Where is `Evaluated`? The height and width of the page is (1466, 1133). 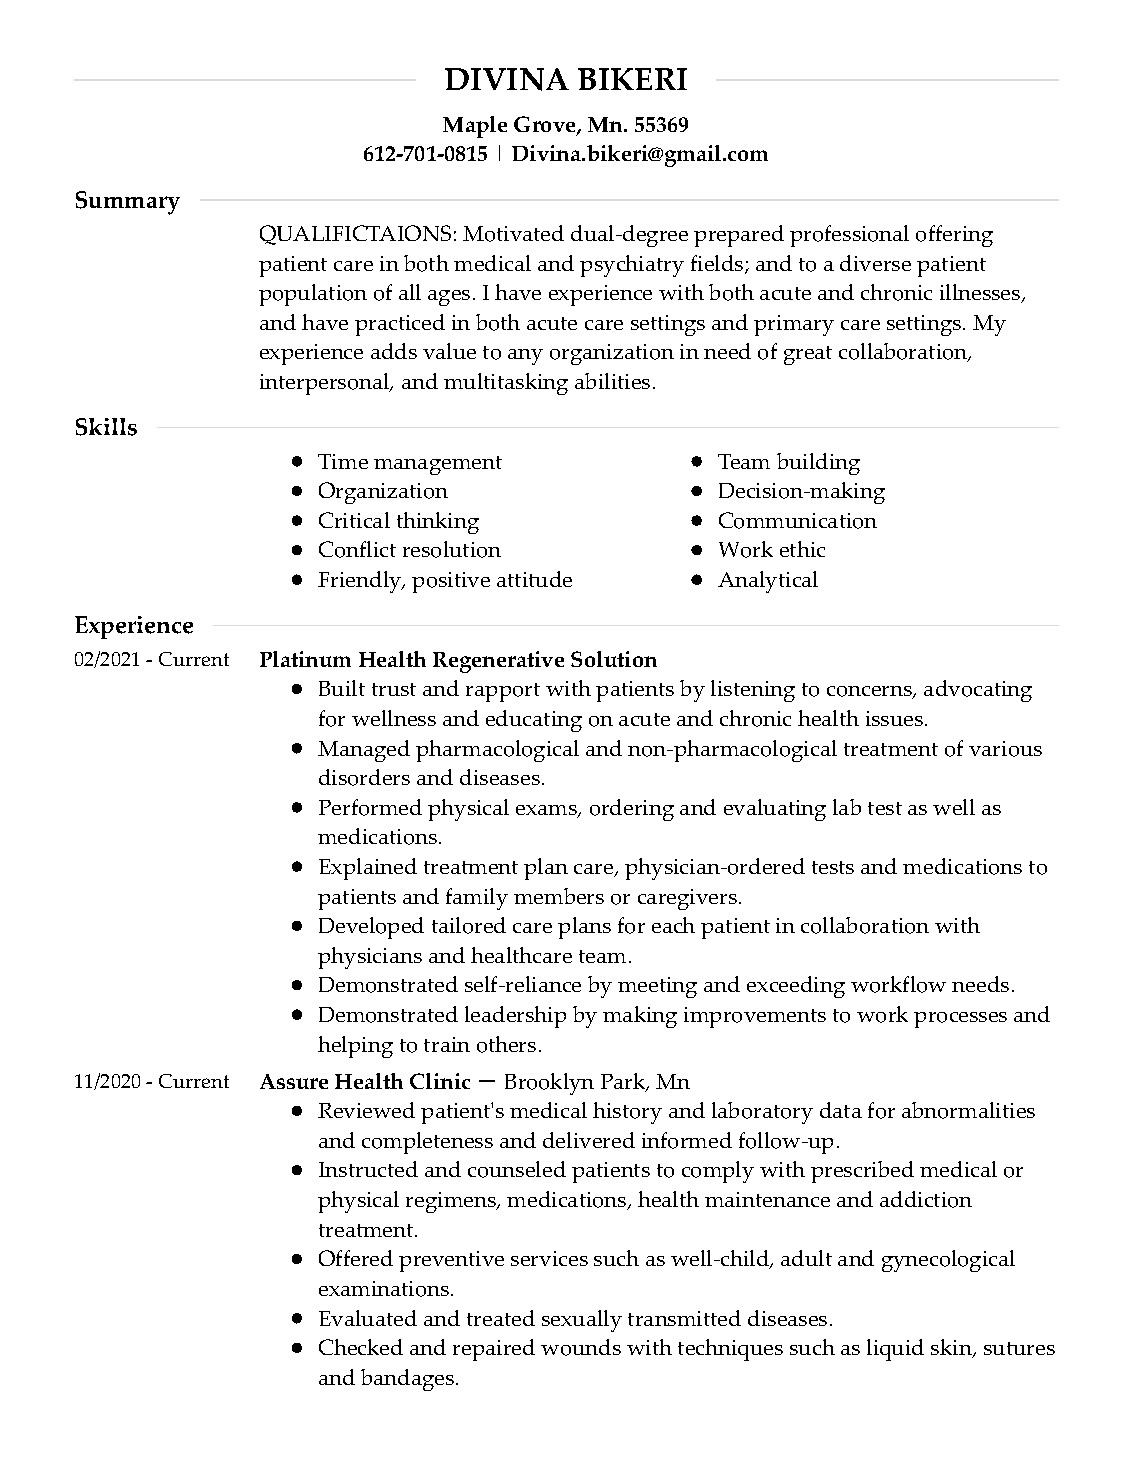 Evaluated is located at coordinates (368, 1318).
